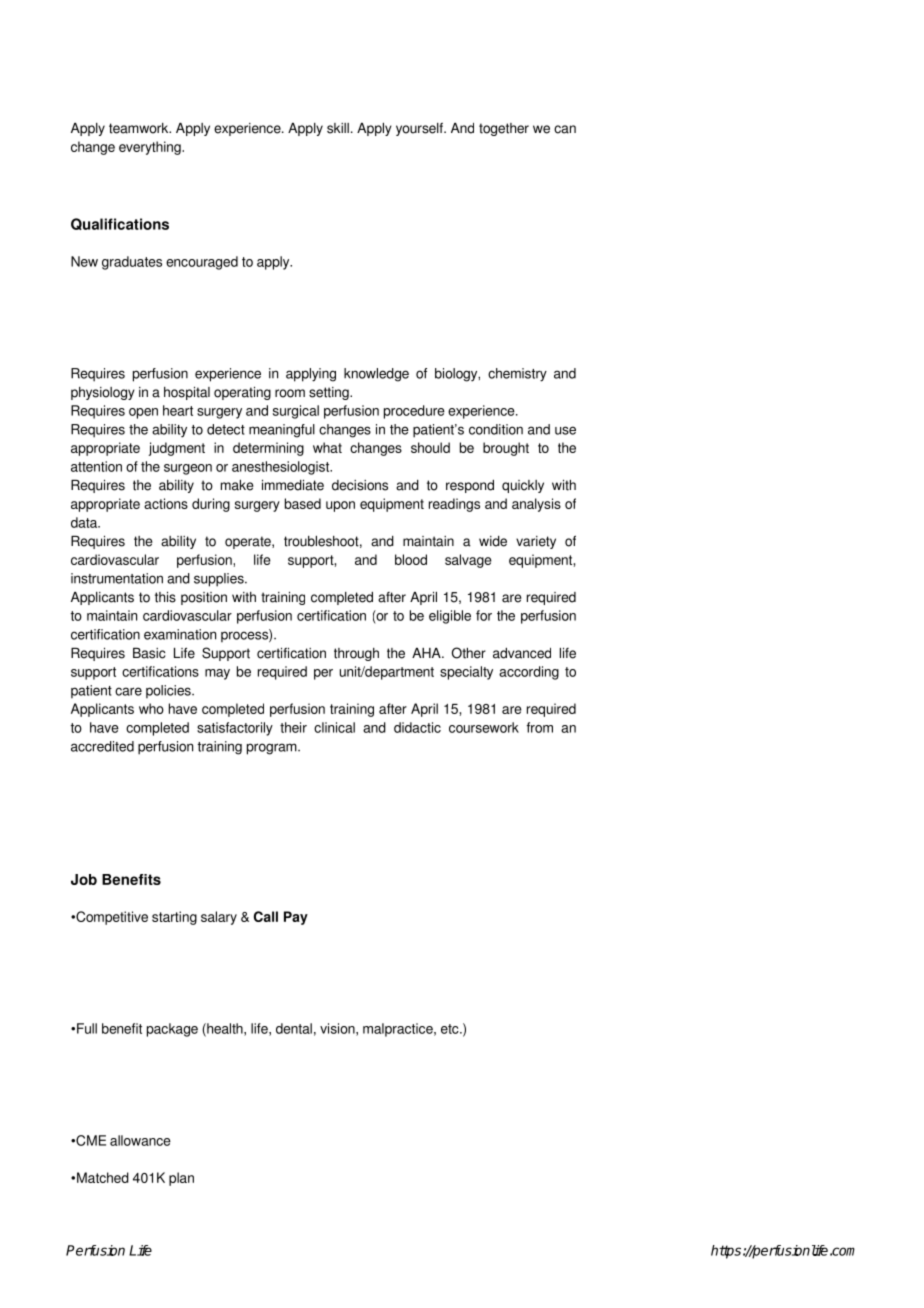 The image size is (924, 1308). What do you see at coordinates (273, 749) in the document?
I see `program` at bounding box center [273, 749].
